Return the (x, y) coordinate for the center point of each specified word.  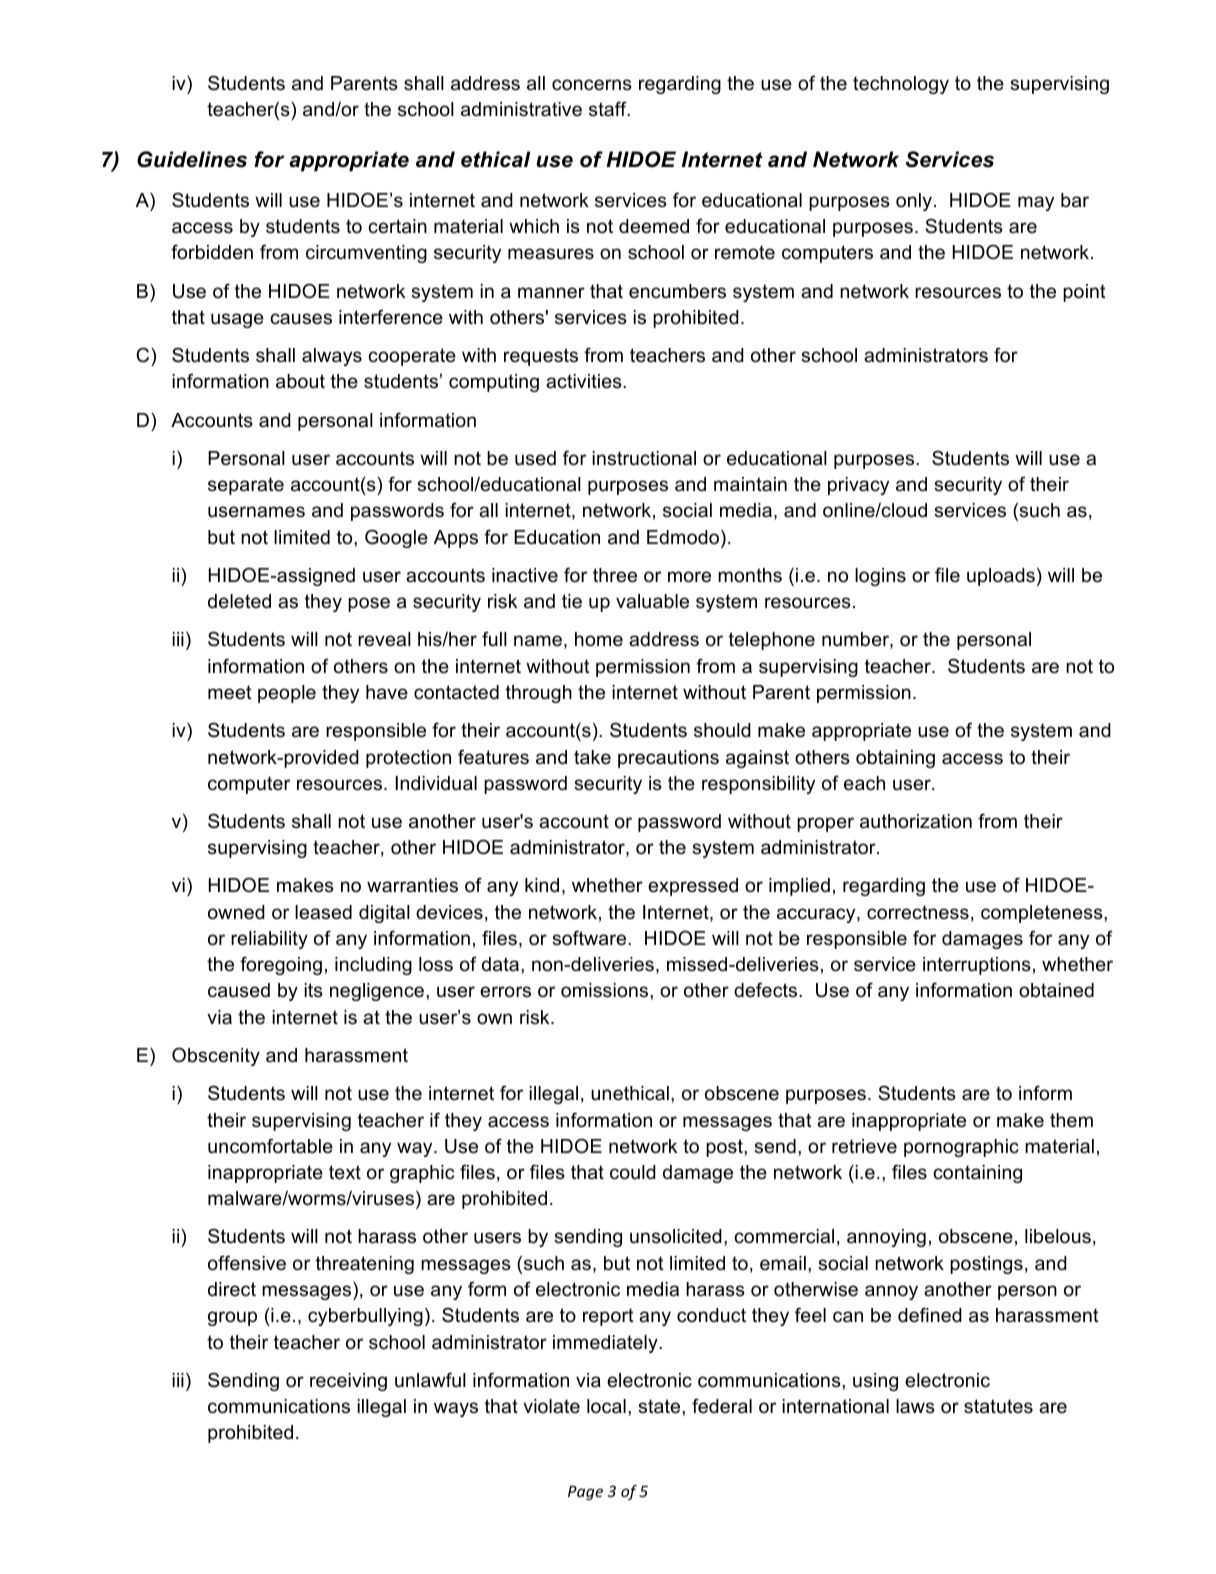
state (660, 1406)
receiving (348, 1382)
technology (901, 85)
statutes (998, 1406)
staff (609, 109)
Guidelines (192, 159)
